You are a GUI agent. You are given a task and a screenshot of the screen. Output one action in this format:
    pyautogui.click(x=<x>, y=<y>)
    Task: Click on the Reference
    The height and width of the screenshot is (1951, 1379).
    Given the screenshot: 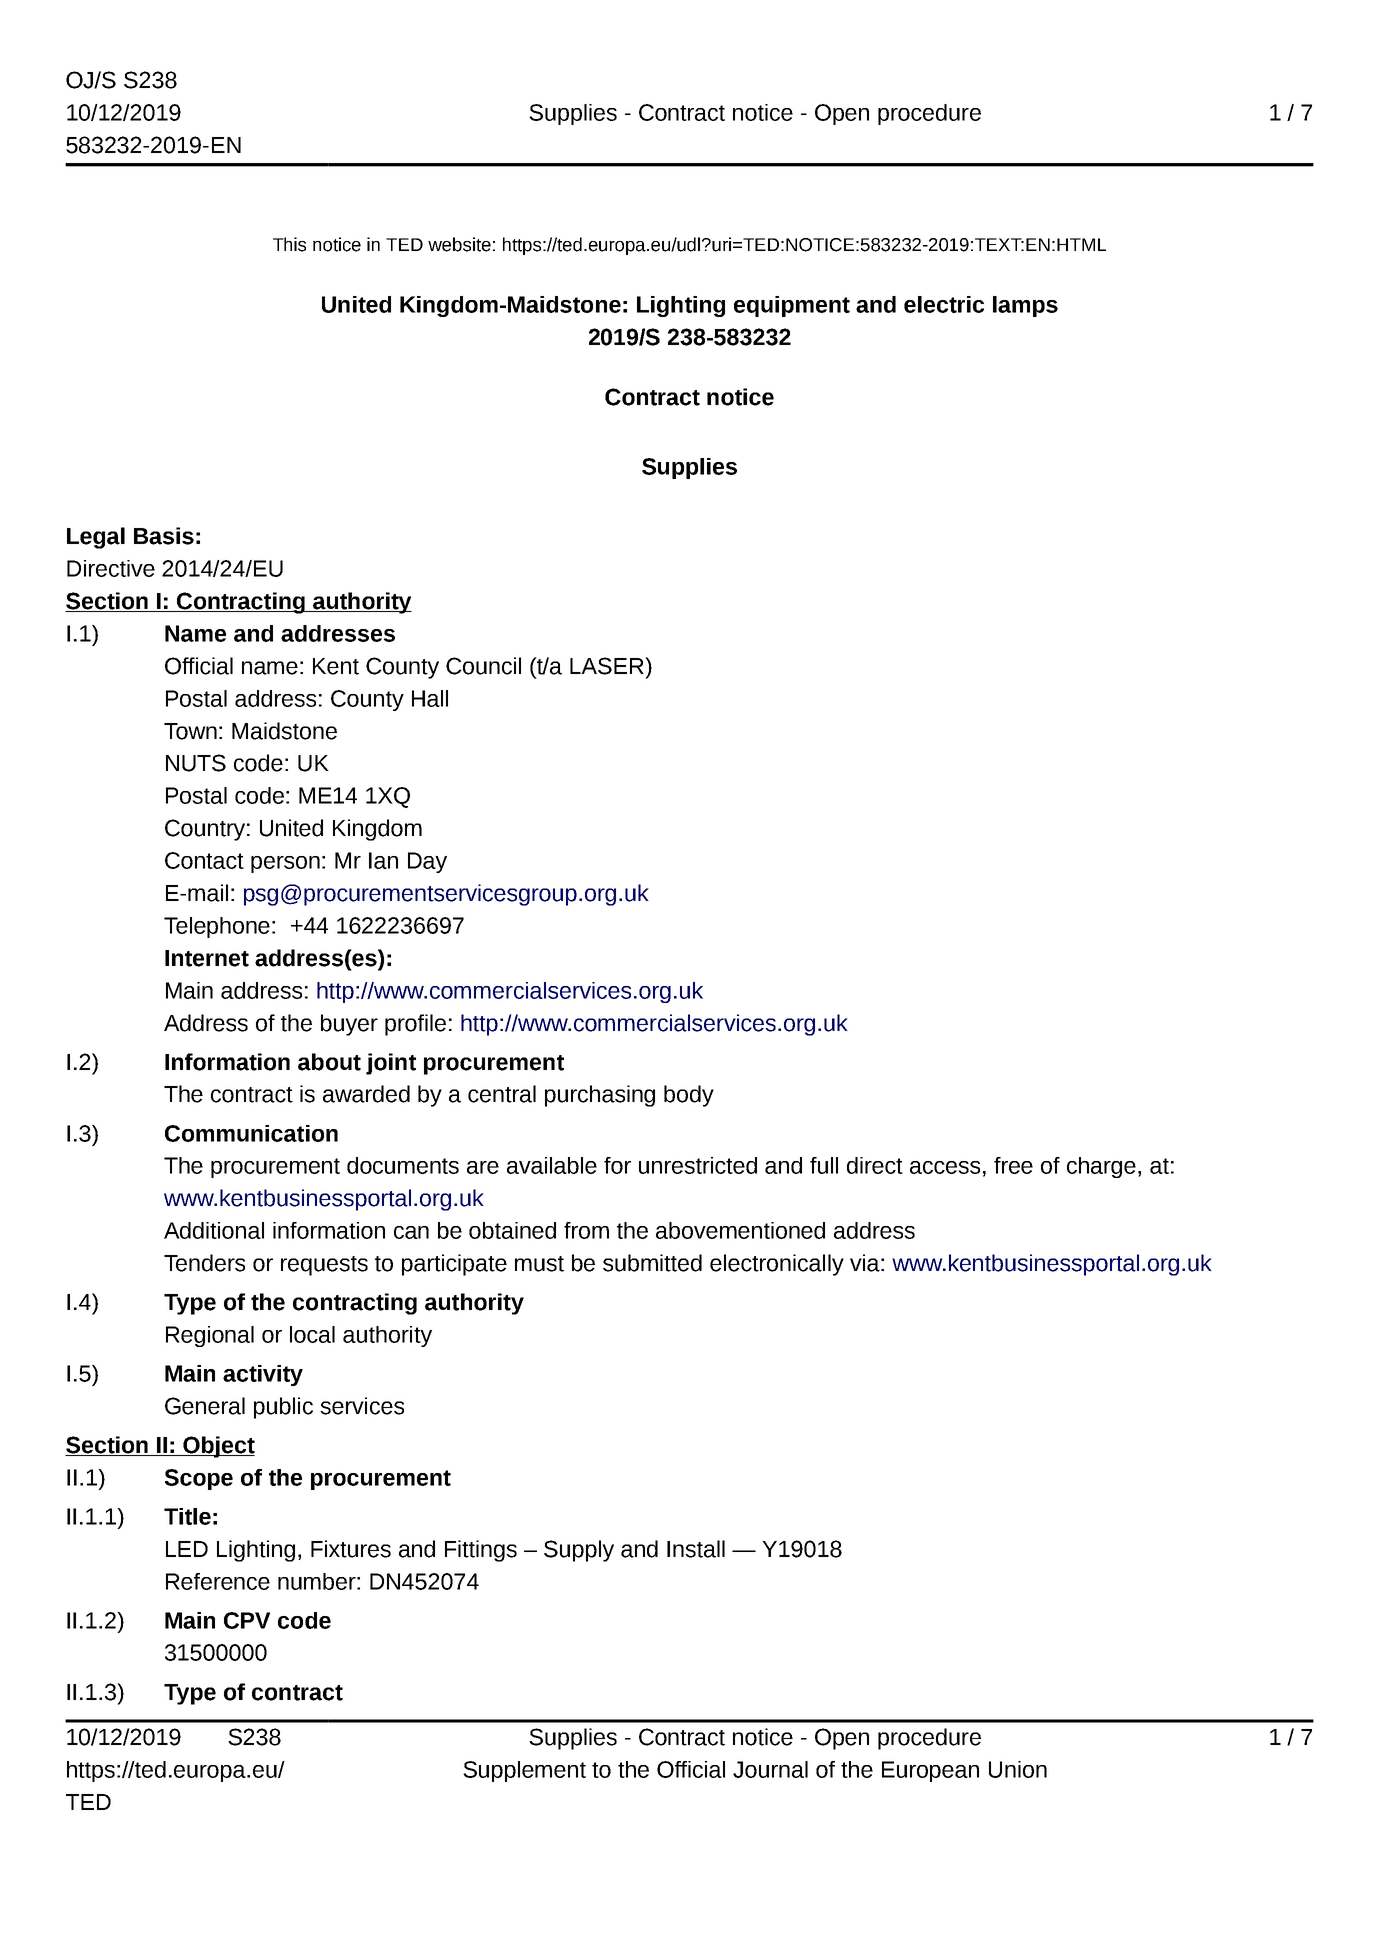 What is the action you would take?
    pyautogui.click(x=218, y=1581)
